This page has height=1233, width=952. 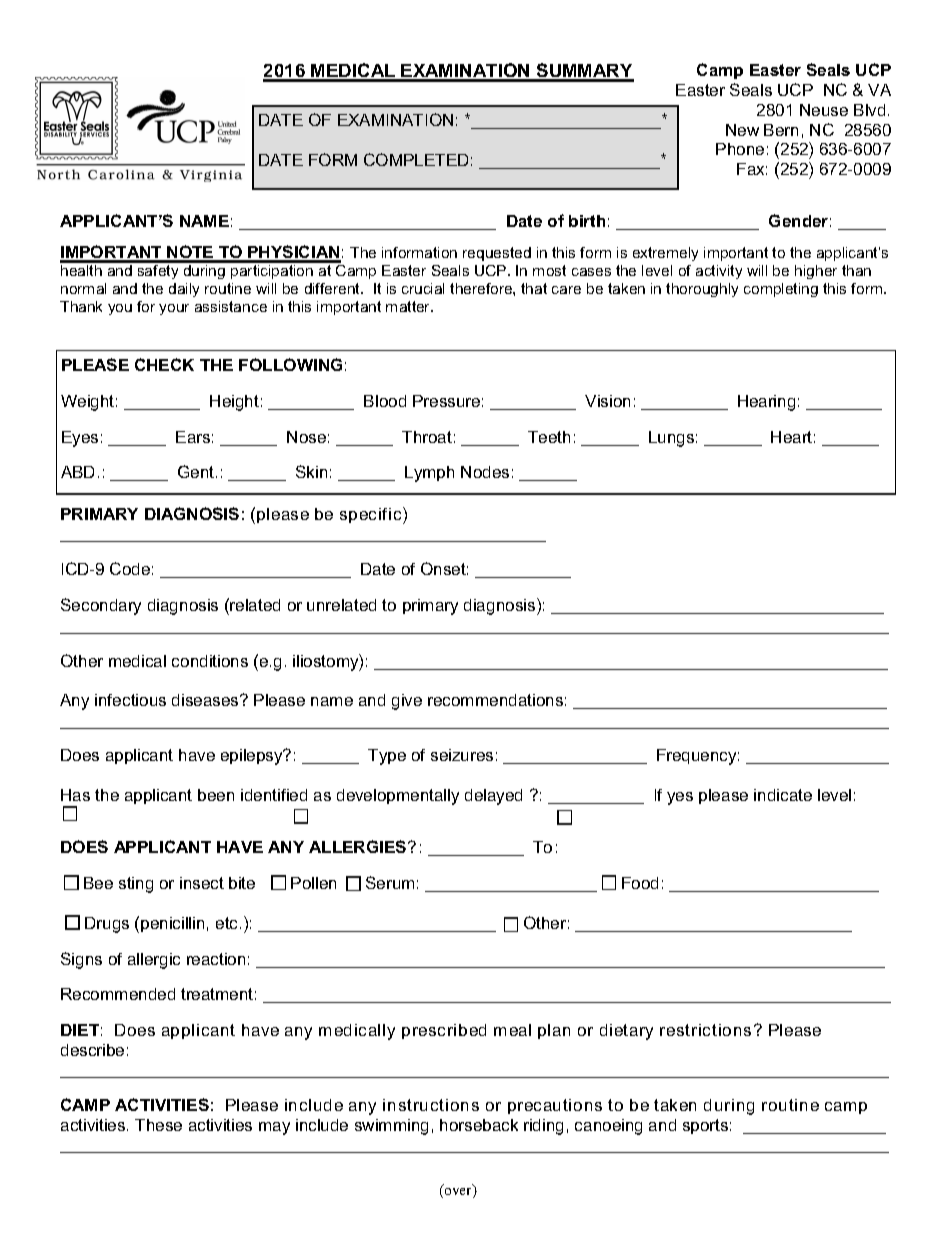 What do you see at coordinates (407, 702) in the page?
I see `give` at bounding box center [407, 702].
